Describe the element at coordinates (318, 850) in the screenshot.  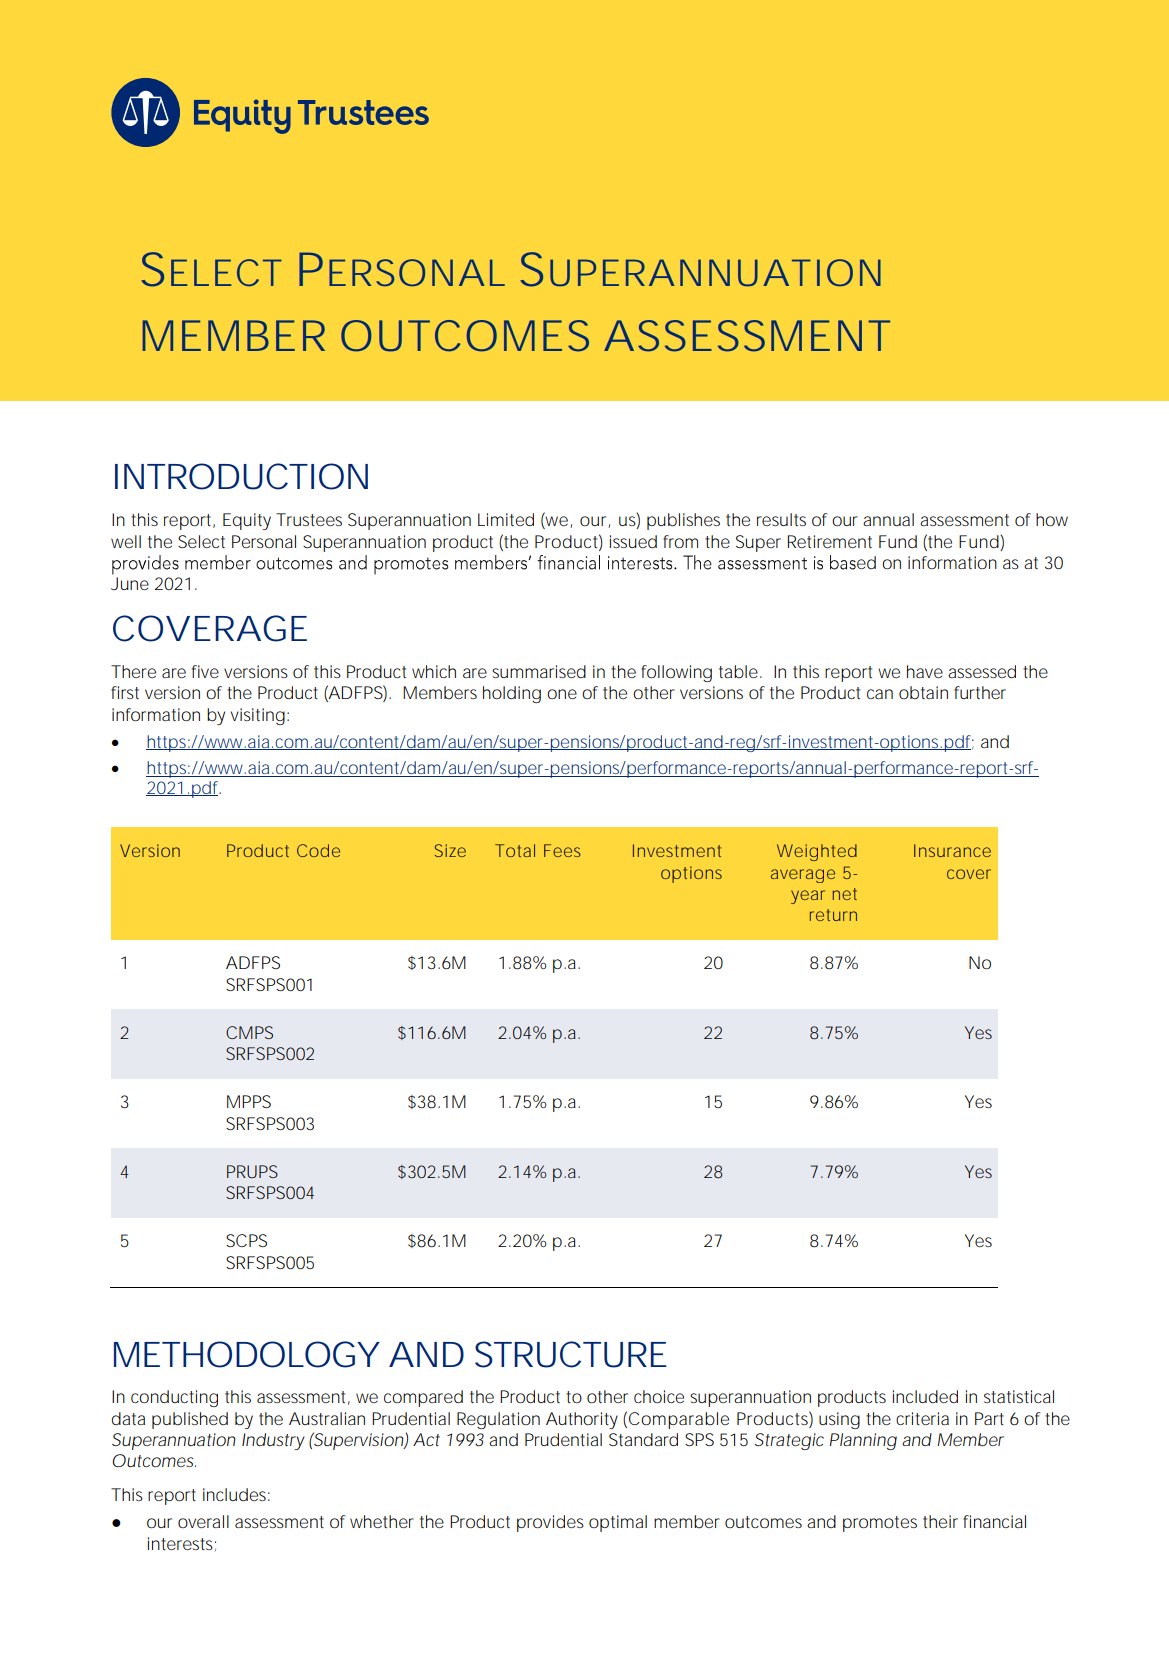
I see `Code` at that location.
